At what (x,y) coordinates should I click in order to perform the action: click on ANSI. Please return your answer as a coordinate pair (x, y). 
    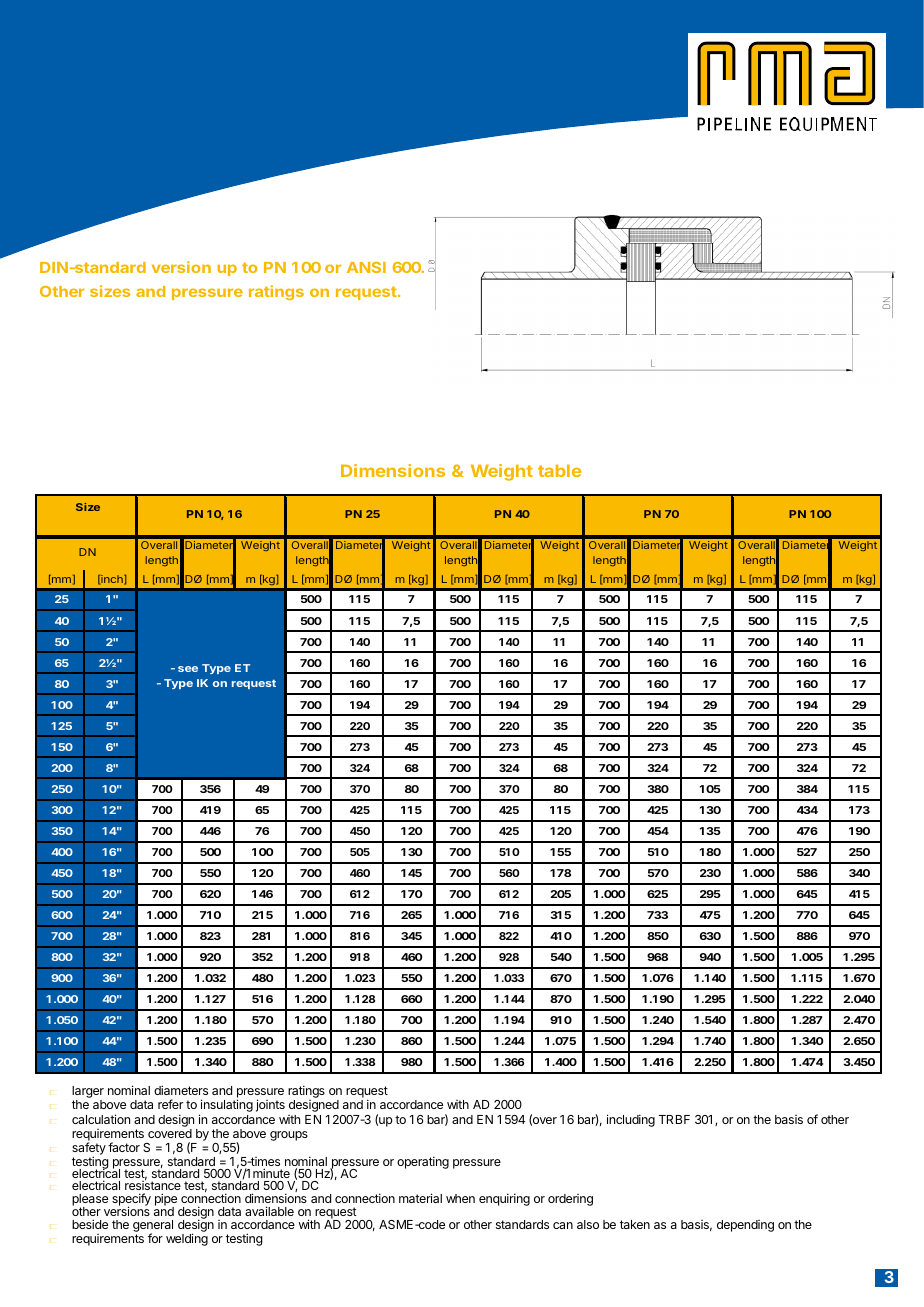
    Looking at the image, I should click on (366, 267).
